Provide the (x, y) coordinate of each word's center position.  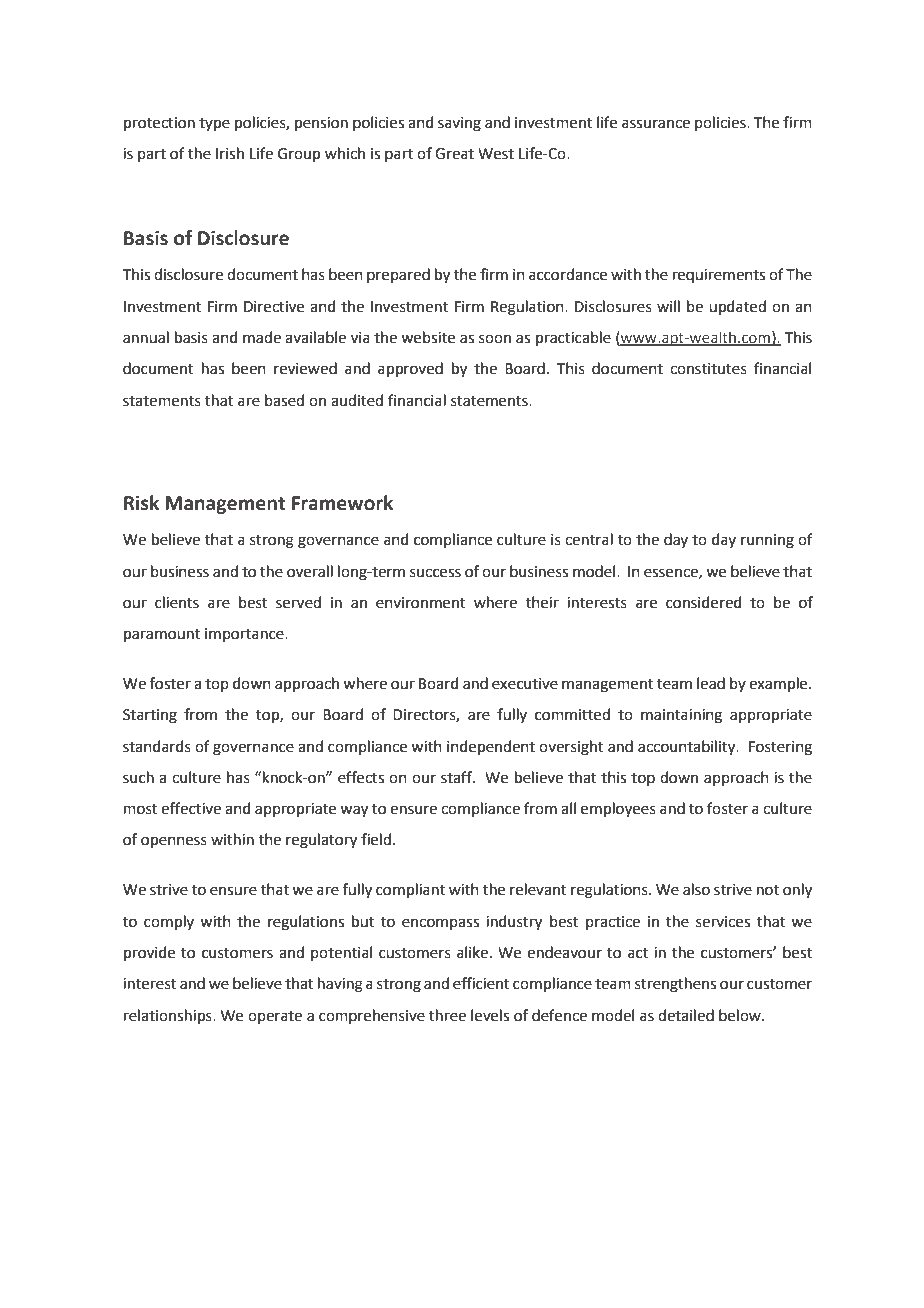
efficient (481, 983)
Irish (230, 153)
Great (454, 154)
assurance (656, 124)
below (741, 1015)
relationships (169, 1016)
